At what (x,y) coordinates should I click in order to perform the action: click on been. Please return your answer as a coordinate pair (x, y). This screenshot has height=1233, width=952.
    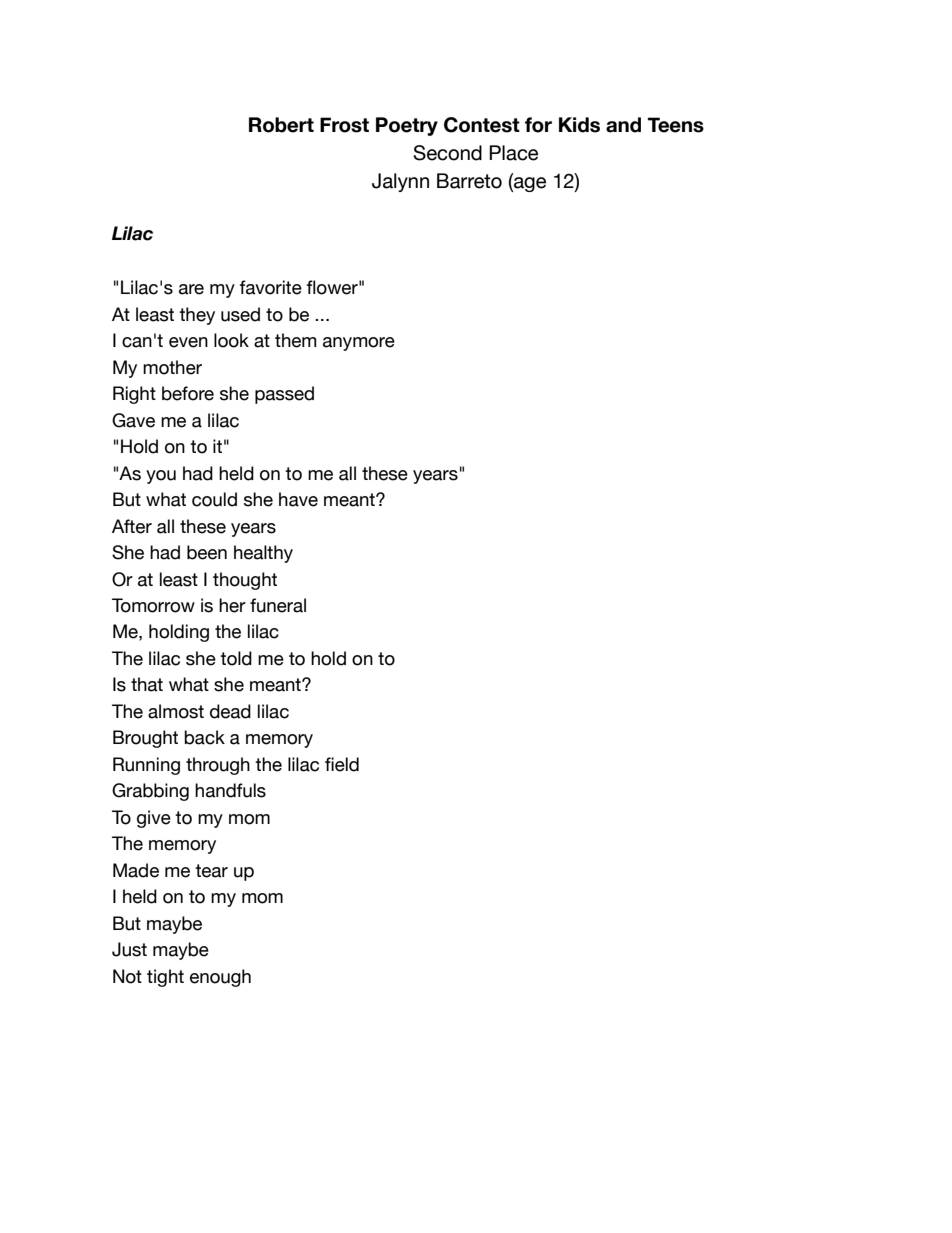
    Looking at the image, I should click on (207, 552).
